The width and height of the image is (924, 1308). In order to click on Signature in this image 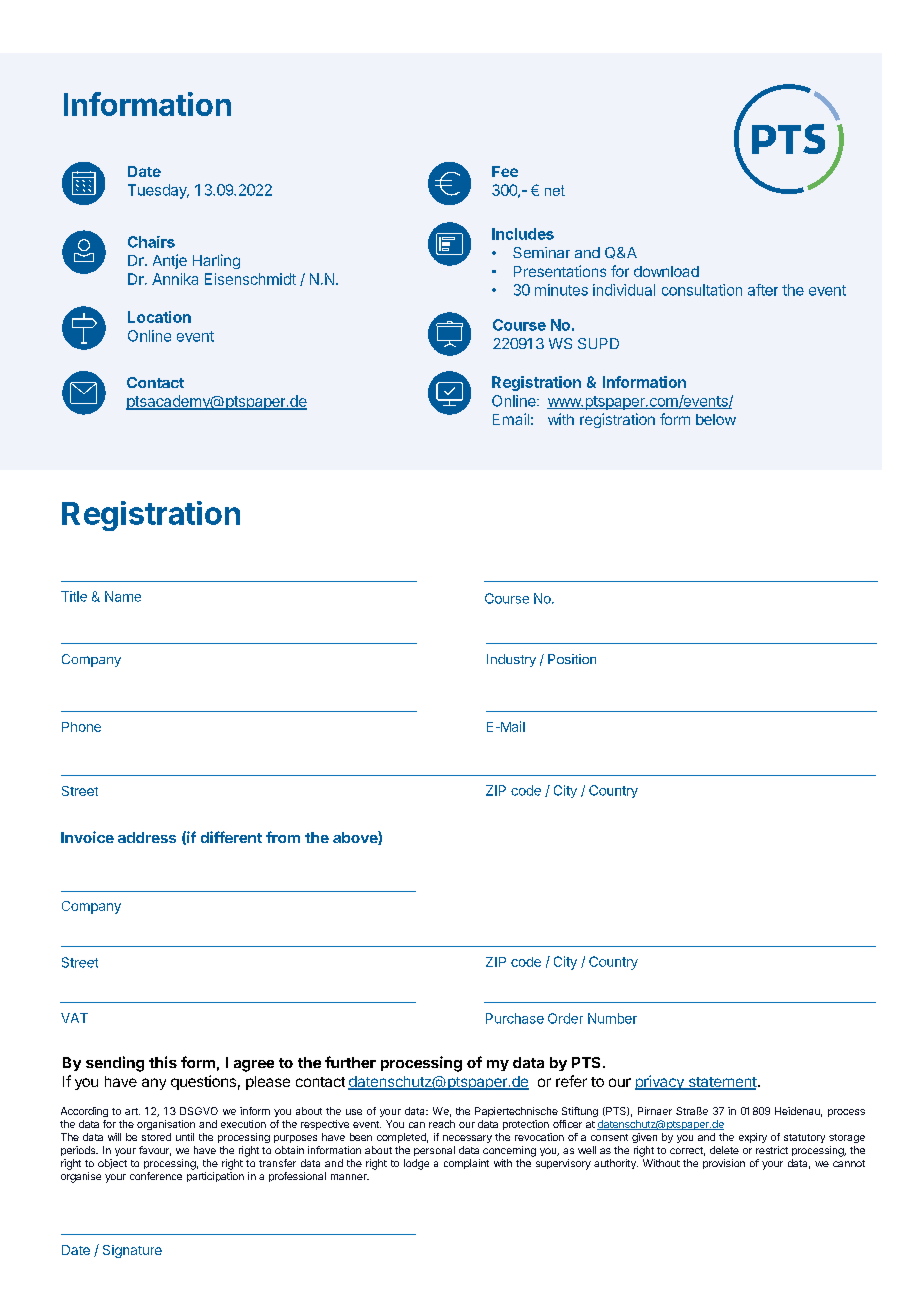, I will do `click(132, 1251)`.
